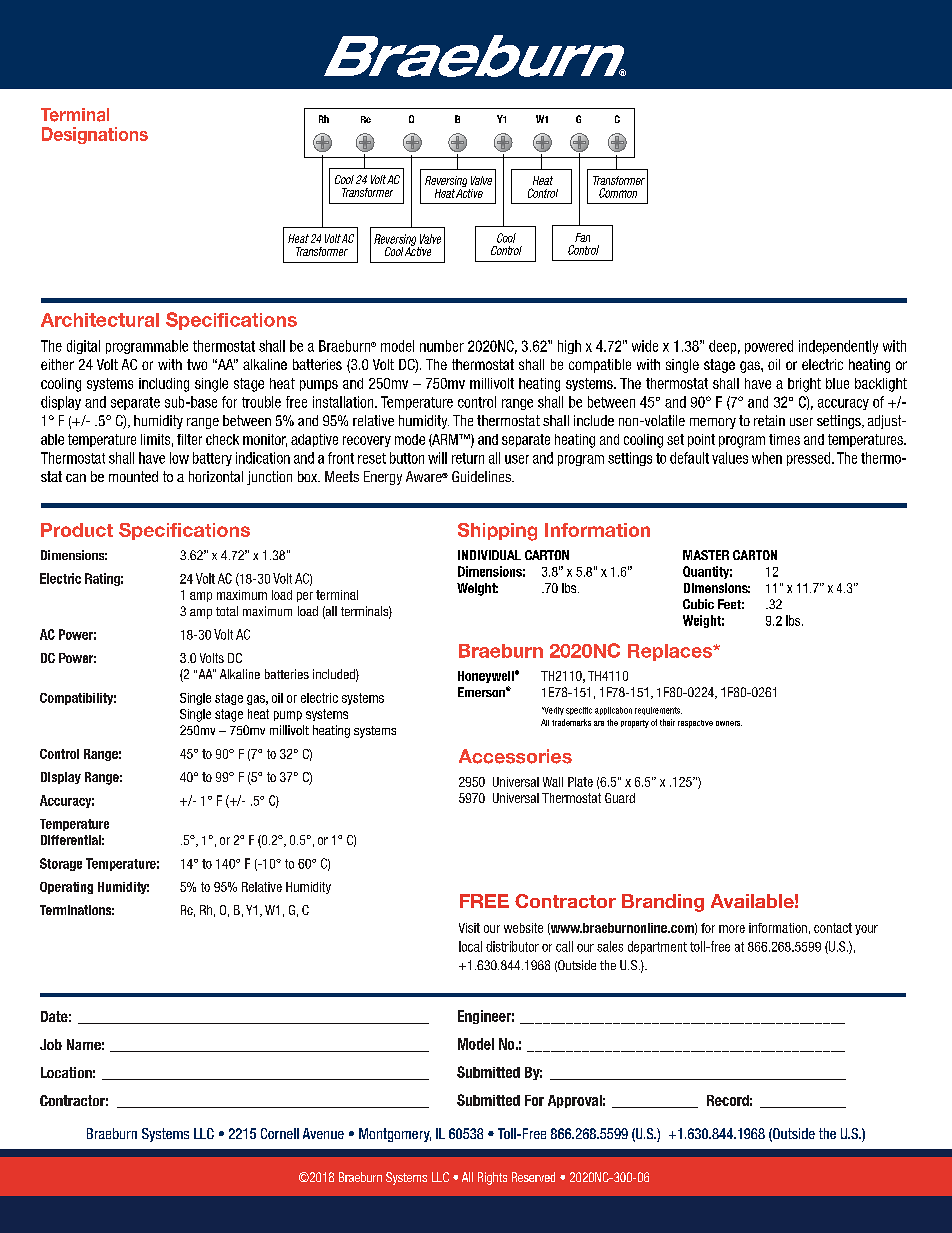 This screenshot has width=952, height=1233. Describe the element at coordinates (671, 652) in the screenshot. I see `Replaces` at that location.
